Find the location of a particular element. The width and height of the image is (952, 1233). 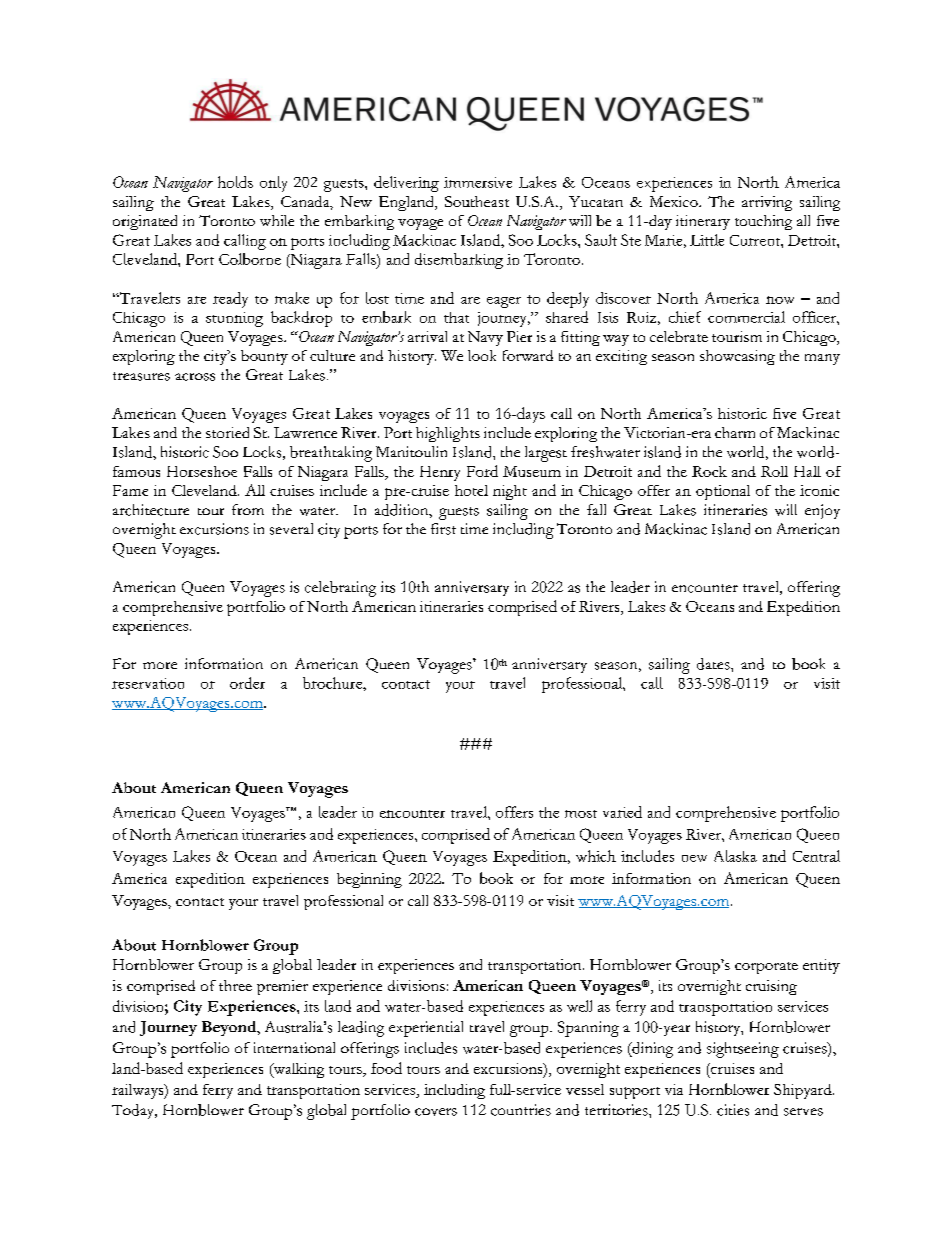

dates is located at coordinates (714, 664).
